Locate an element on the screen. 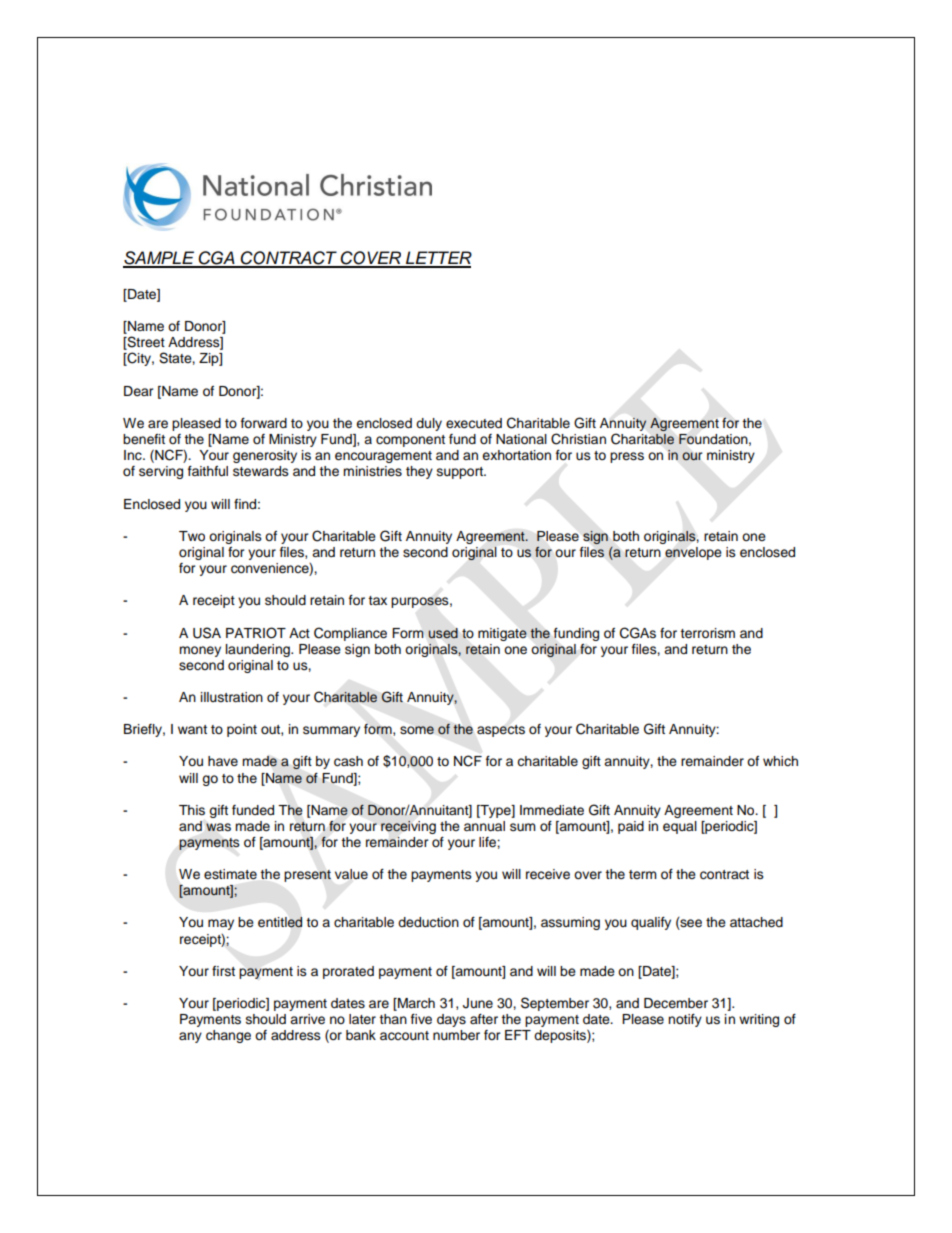 The image size is (952, 1233). change is located at coordinates (228, 1036).
